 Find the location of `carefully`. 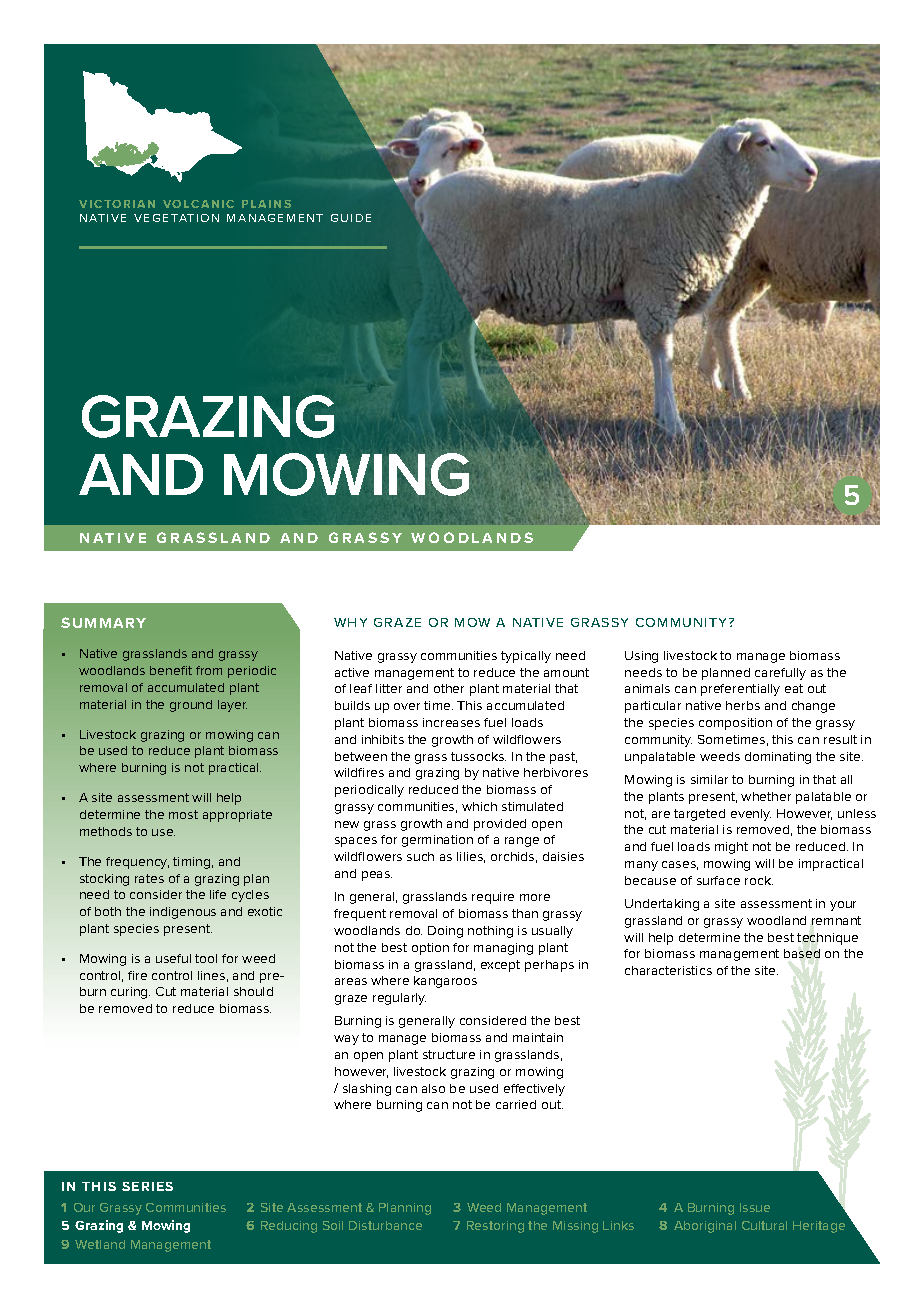

carefully is located at coordinates (780, 674).
